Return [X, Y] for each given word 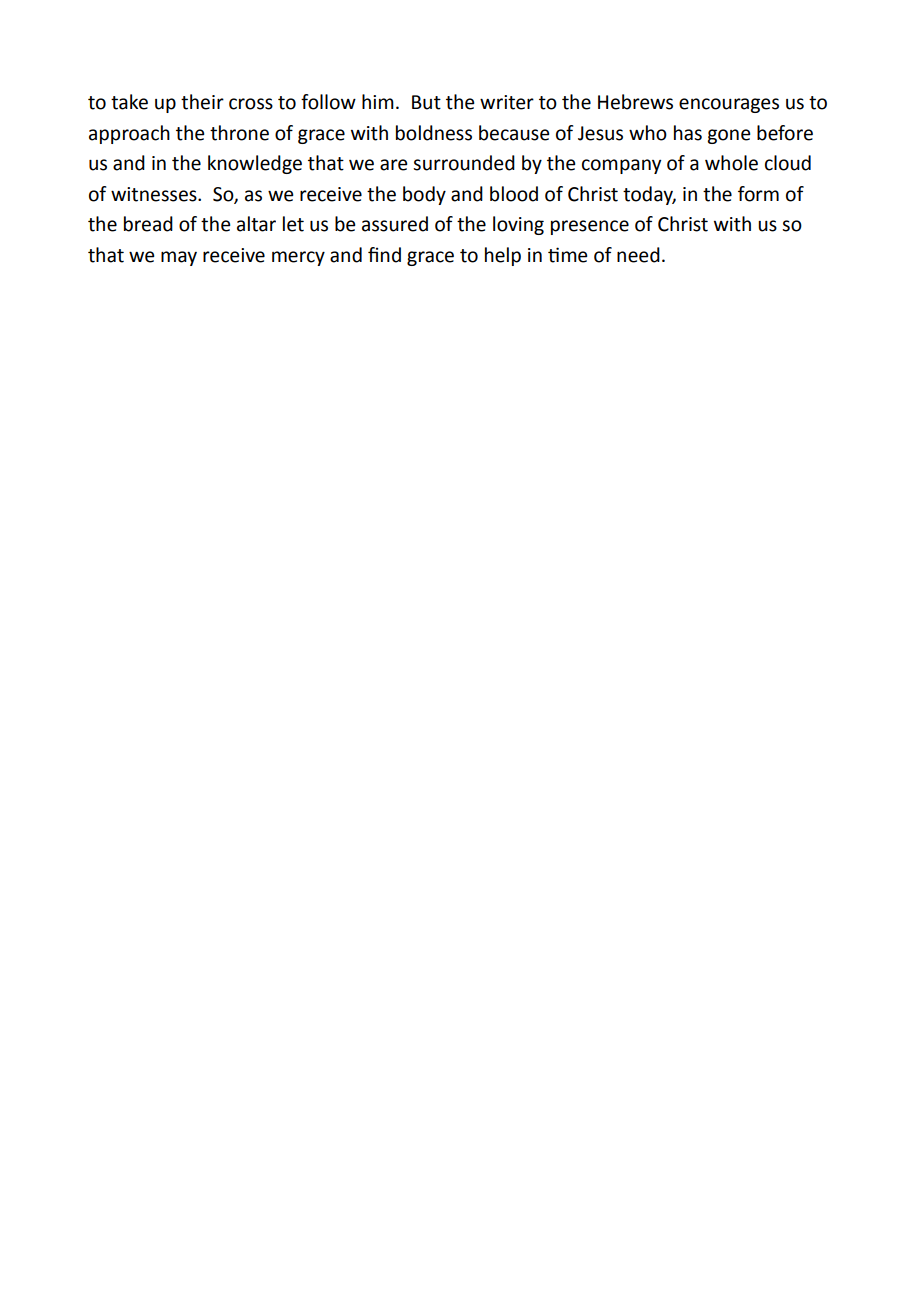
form [758, 194]
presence [590, 227]
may [179, 258]
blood [514, 194]
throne [239, 133]
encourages [729, 105]
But [426, 102]
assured [395, 224]
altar [256, 224]
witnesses [155, 194]
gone [728, 136]
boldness [434, 133]
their [202, 102]
